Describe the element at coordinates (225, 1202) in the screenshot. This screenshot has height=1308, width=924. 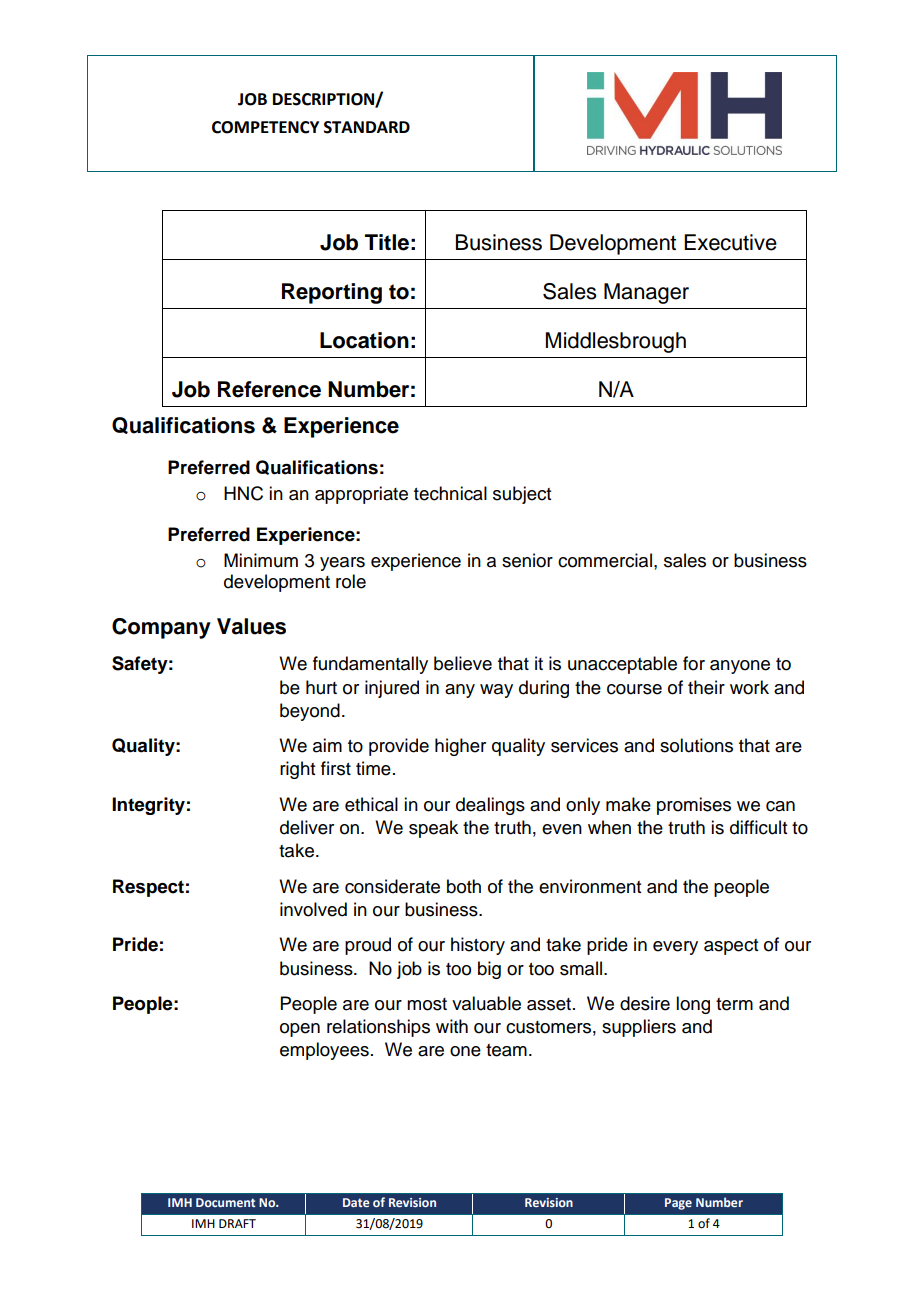
I see `Document` at that location.
